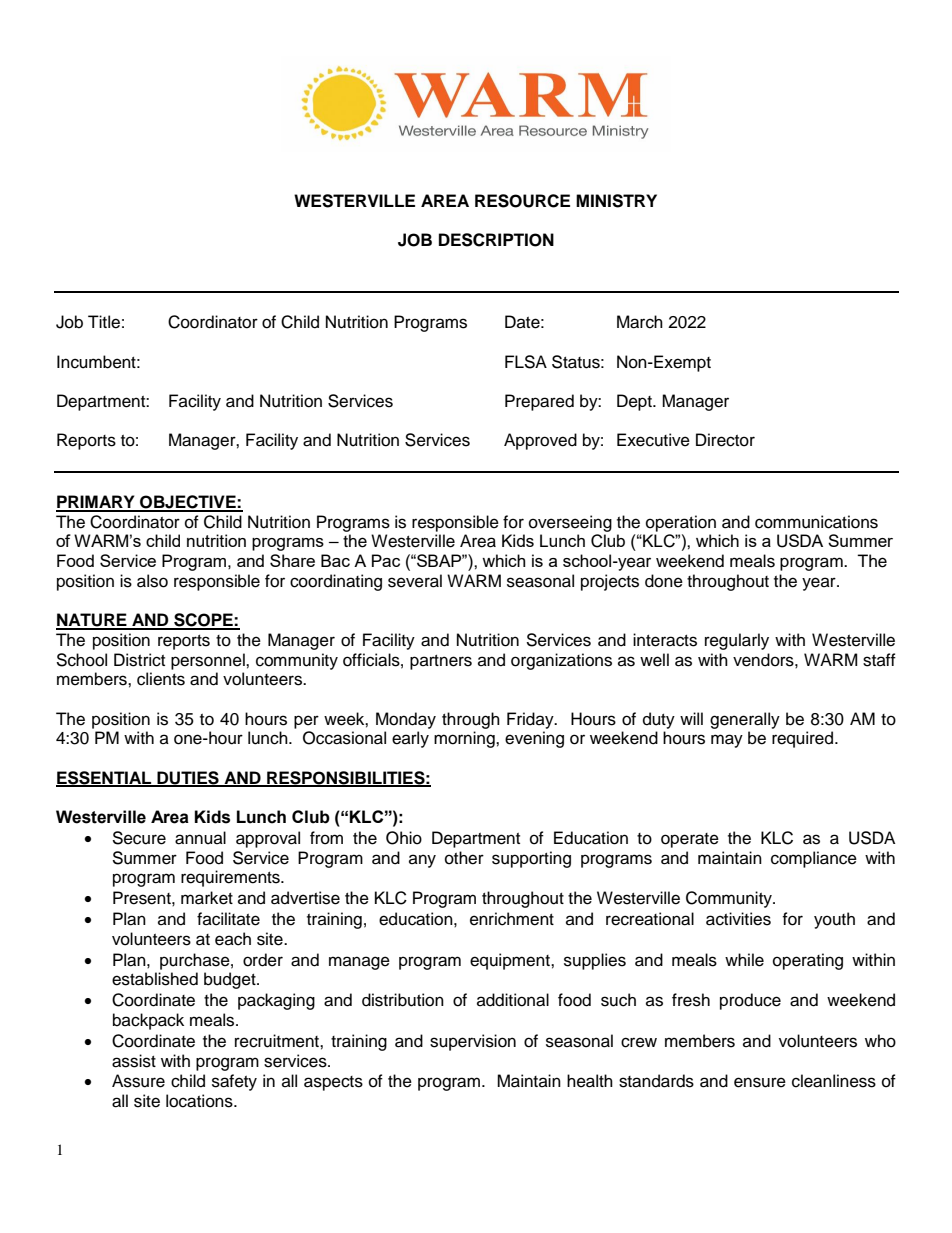 The image size is (952, 1233). Describe the element at coordinates (616, 201) in the screenshot. I see `MINISTRY` at that location.
